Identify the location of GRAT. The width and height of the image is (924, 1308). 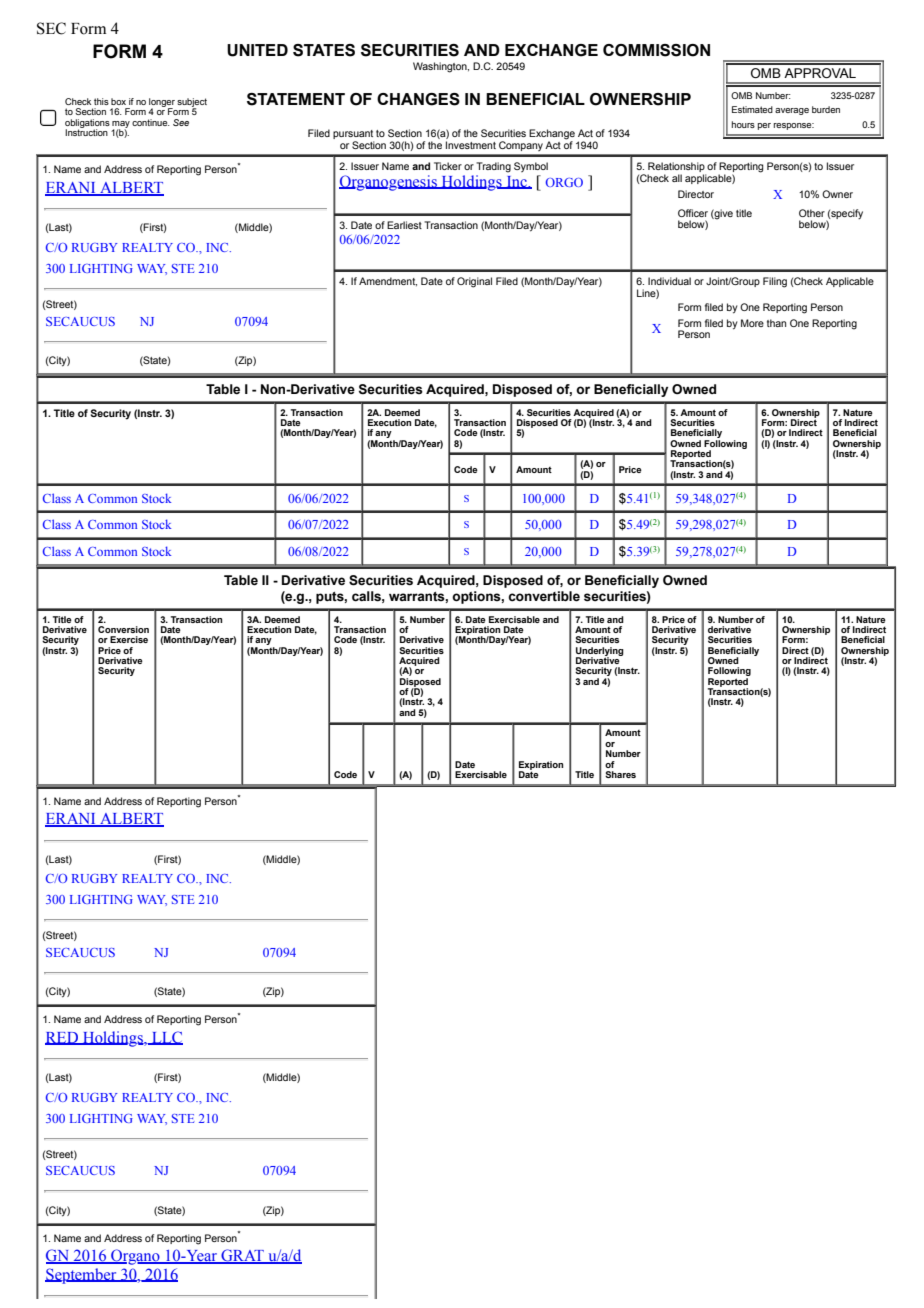
(242, 1256).
